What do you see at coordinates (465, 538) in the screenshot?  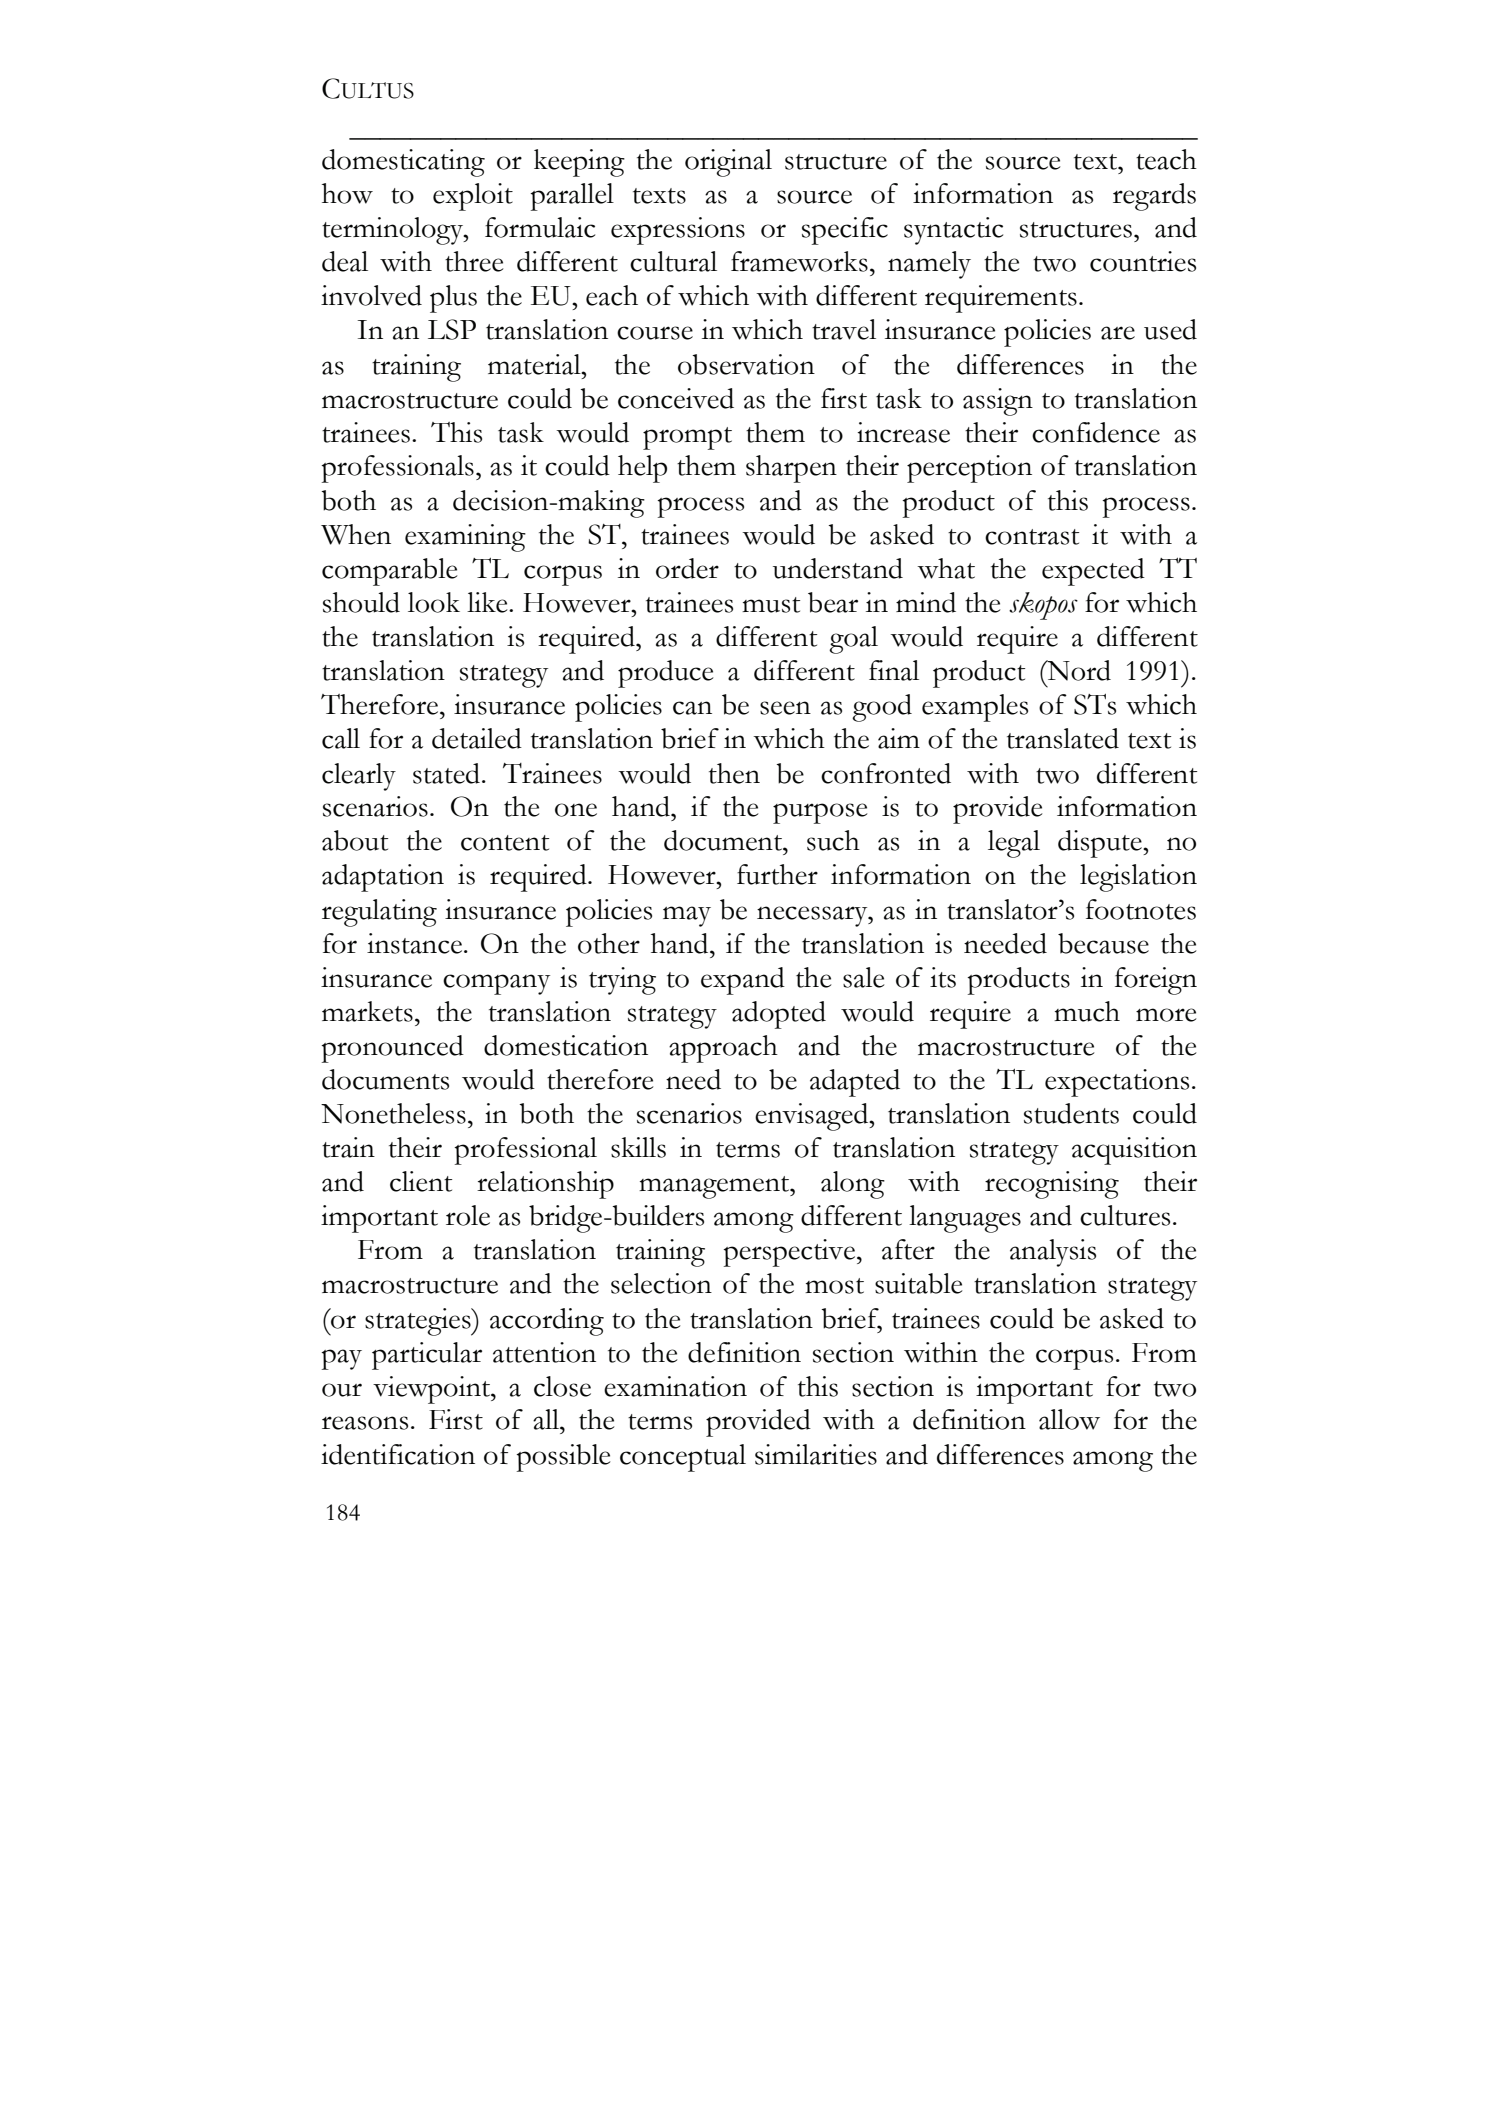 I see `examining` at bounding box center [465, 538].
